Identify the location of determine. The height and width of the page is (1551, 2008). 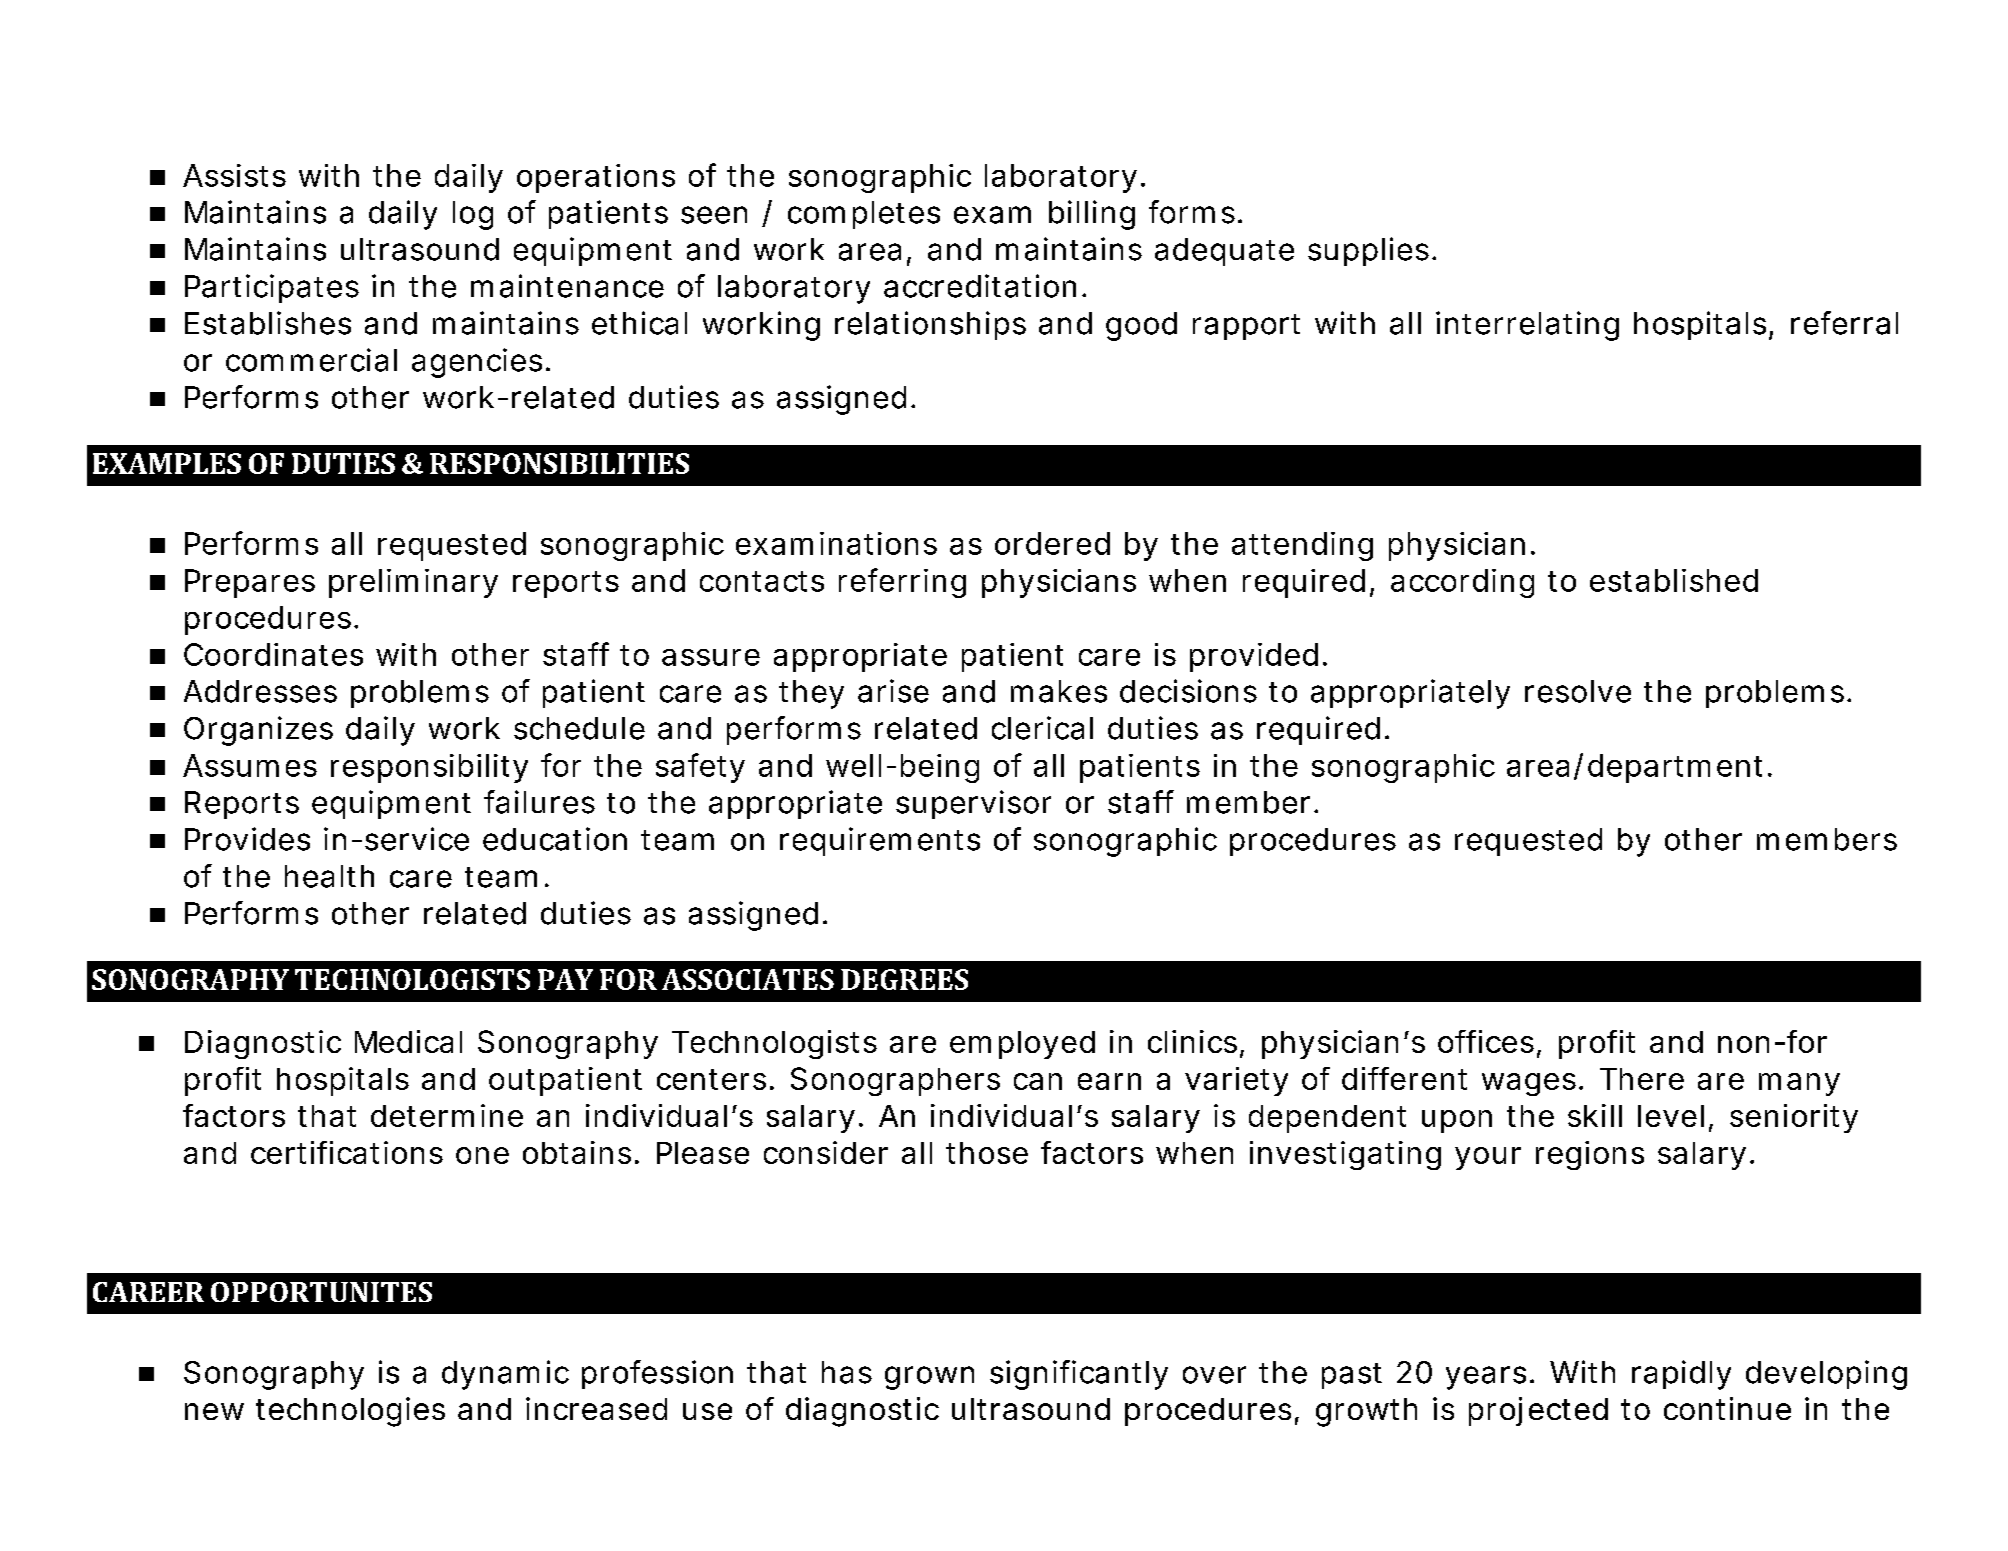
(447, 1115).
